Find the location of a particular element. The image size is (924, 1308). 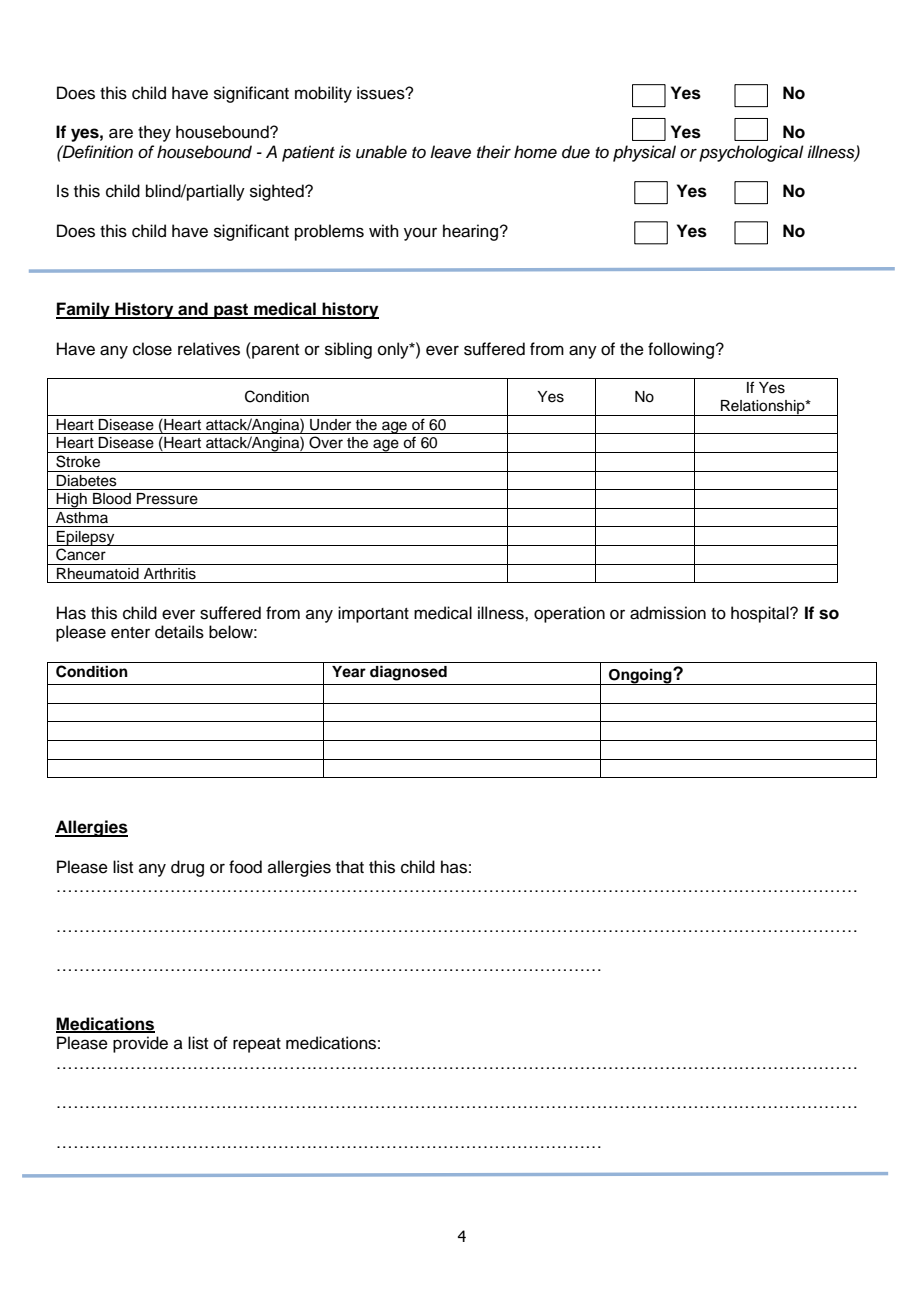

physical is located at coordinates (644, 153).
